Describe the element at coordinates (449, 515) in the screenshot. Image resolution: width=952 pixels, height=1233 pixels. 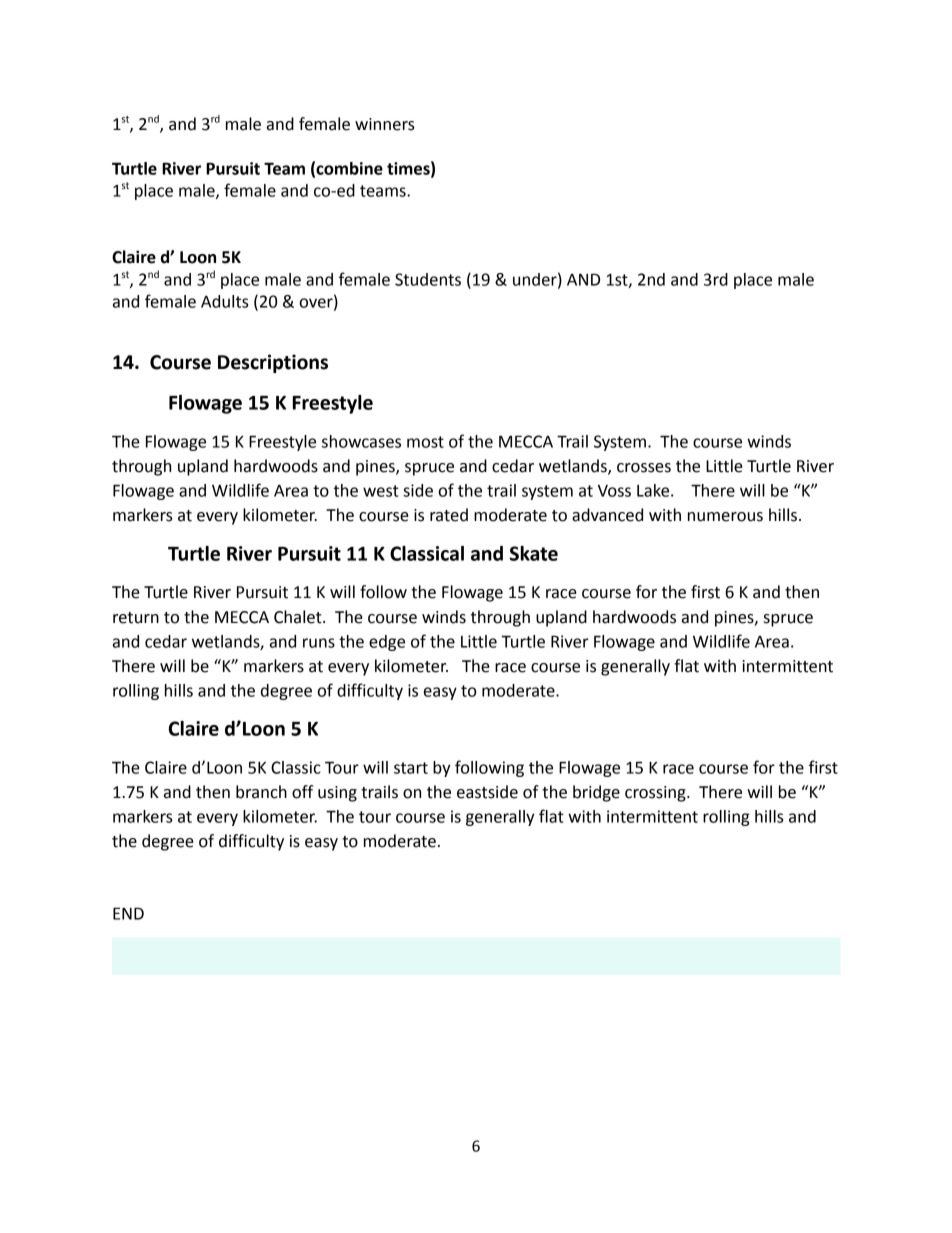
I see `rated` at that location.
